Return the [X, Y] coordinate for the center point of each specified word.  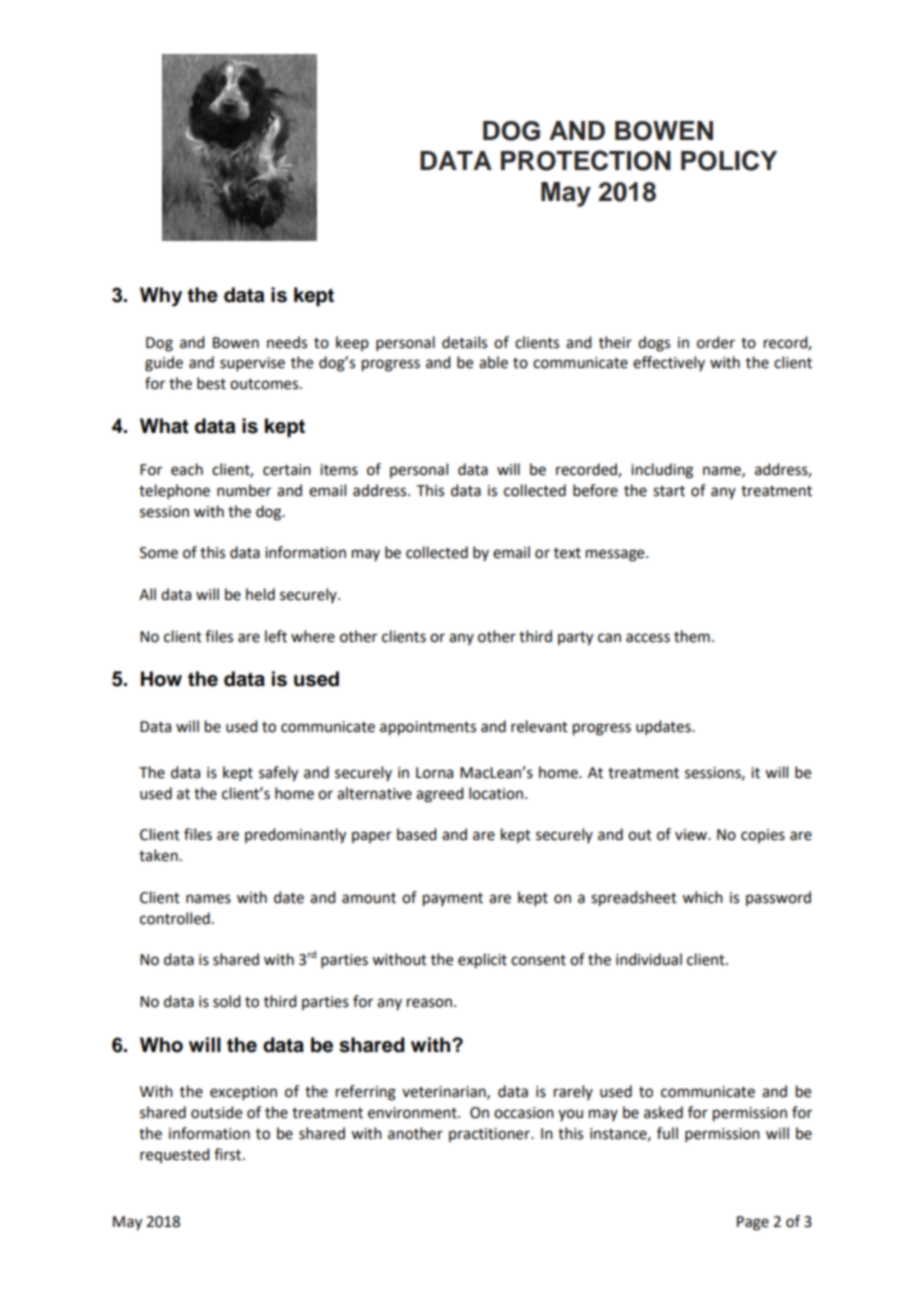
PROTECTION [586, 160]
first [229, 1154]
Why [161, 297]
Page [753, 1223]
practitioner [490, 1135]
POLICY [729, 160]
